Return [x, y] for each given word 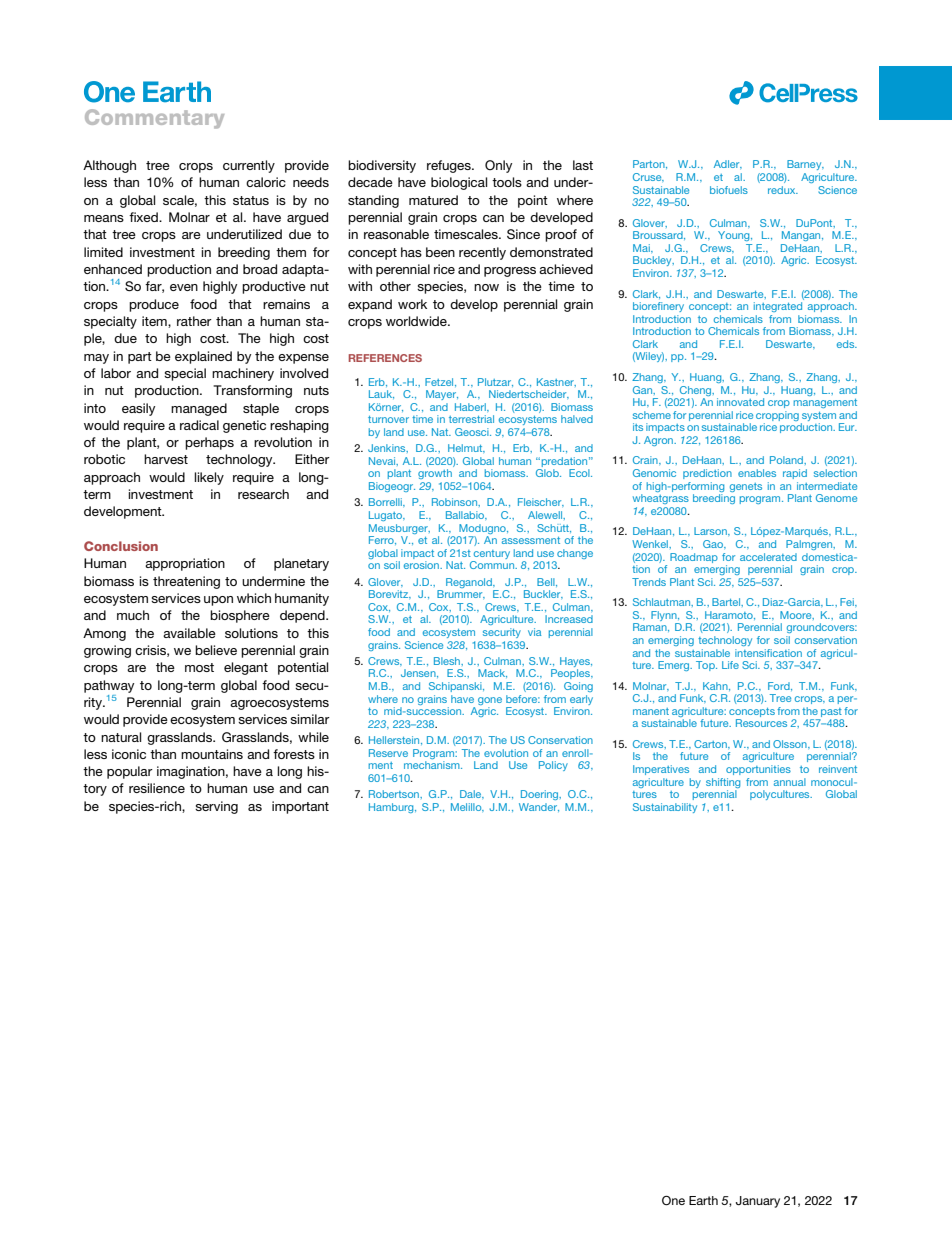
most [199, 667]
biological [459, 183]
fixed [144, 217]
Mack [492, 673]
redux [783, 190]
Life [730, 665]
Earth [703, 1200]
